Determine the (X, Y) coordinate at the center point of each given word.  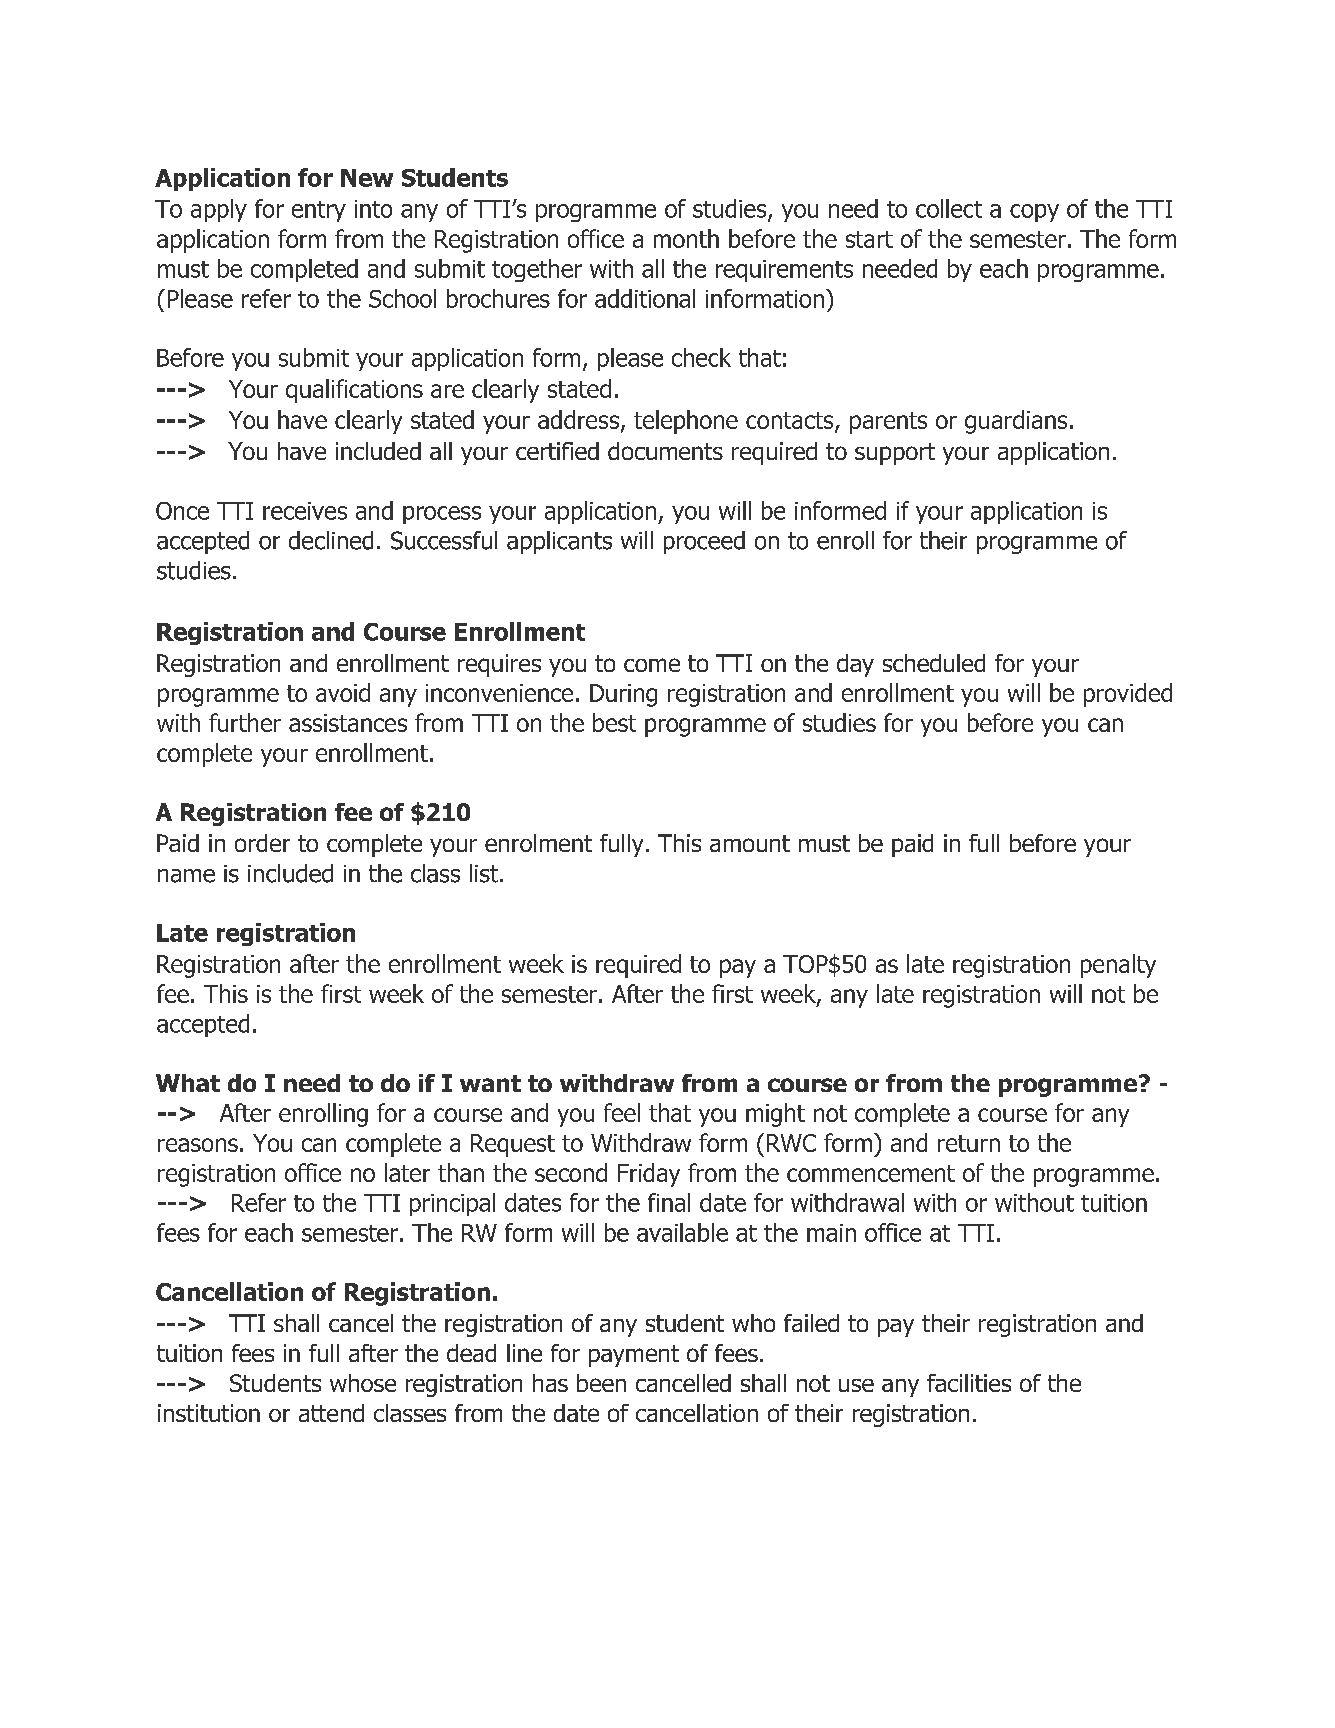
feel (622, 1112)
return (969, 1143)
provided (1128, 695)
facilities (969, 1383)
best (614, 722)
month (686, 238)
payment (634, 1356)
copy (1034, 213)
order (262, 843)
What (188, 1083)
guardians (1016, 422)
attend (331, 1413)
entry (319, 211)
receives (305, 511)
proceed (704, 542)
